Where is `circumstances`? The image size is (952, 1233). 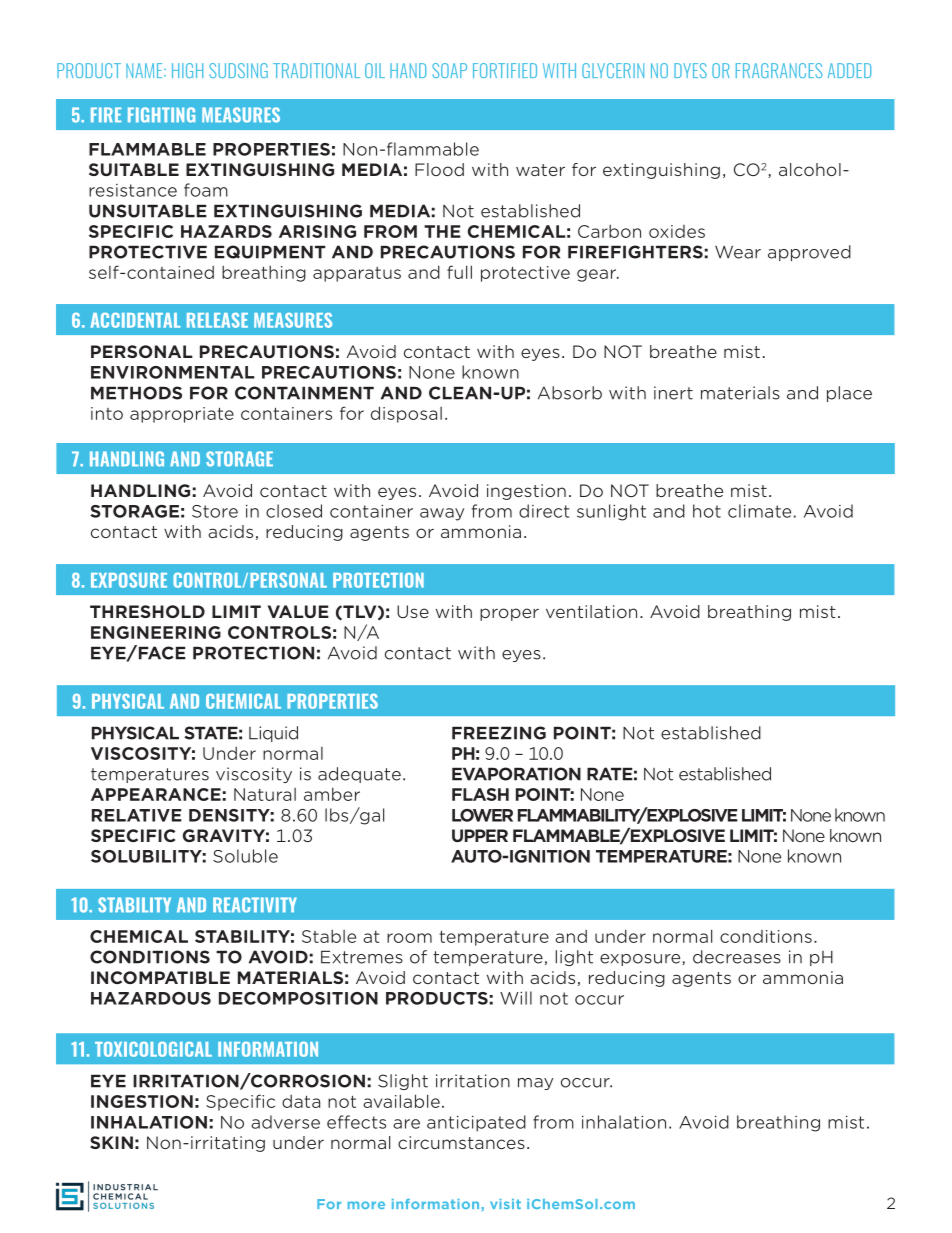 circumstances is located at coordinates (461, 1142).
